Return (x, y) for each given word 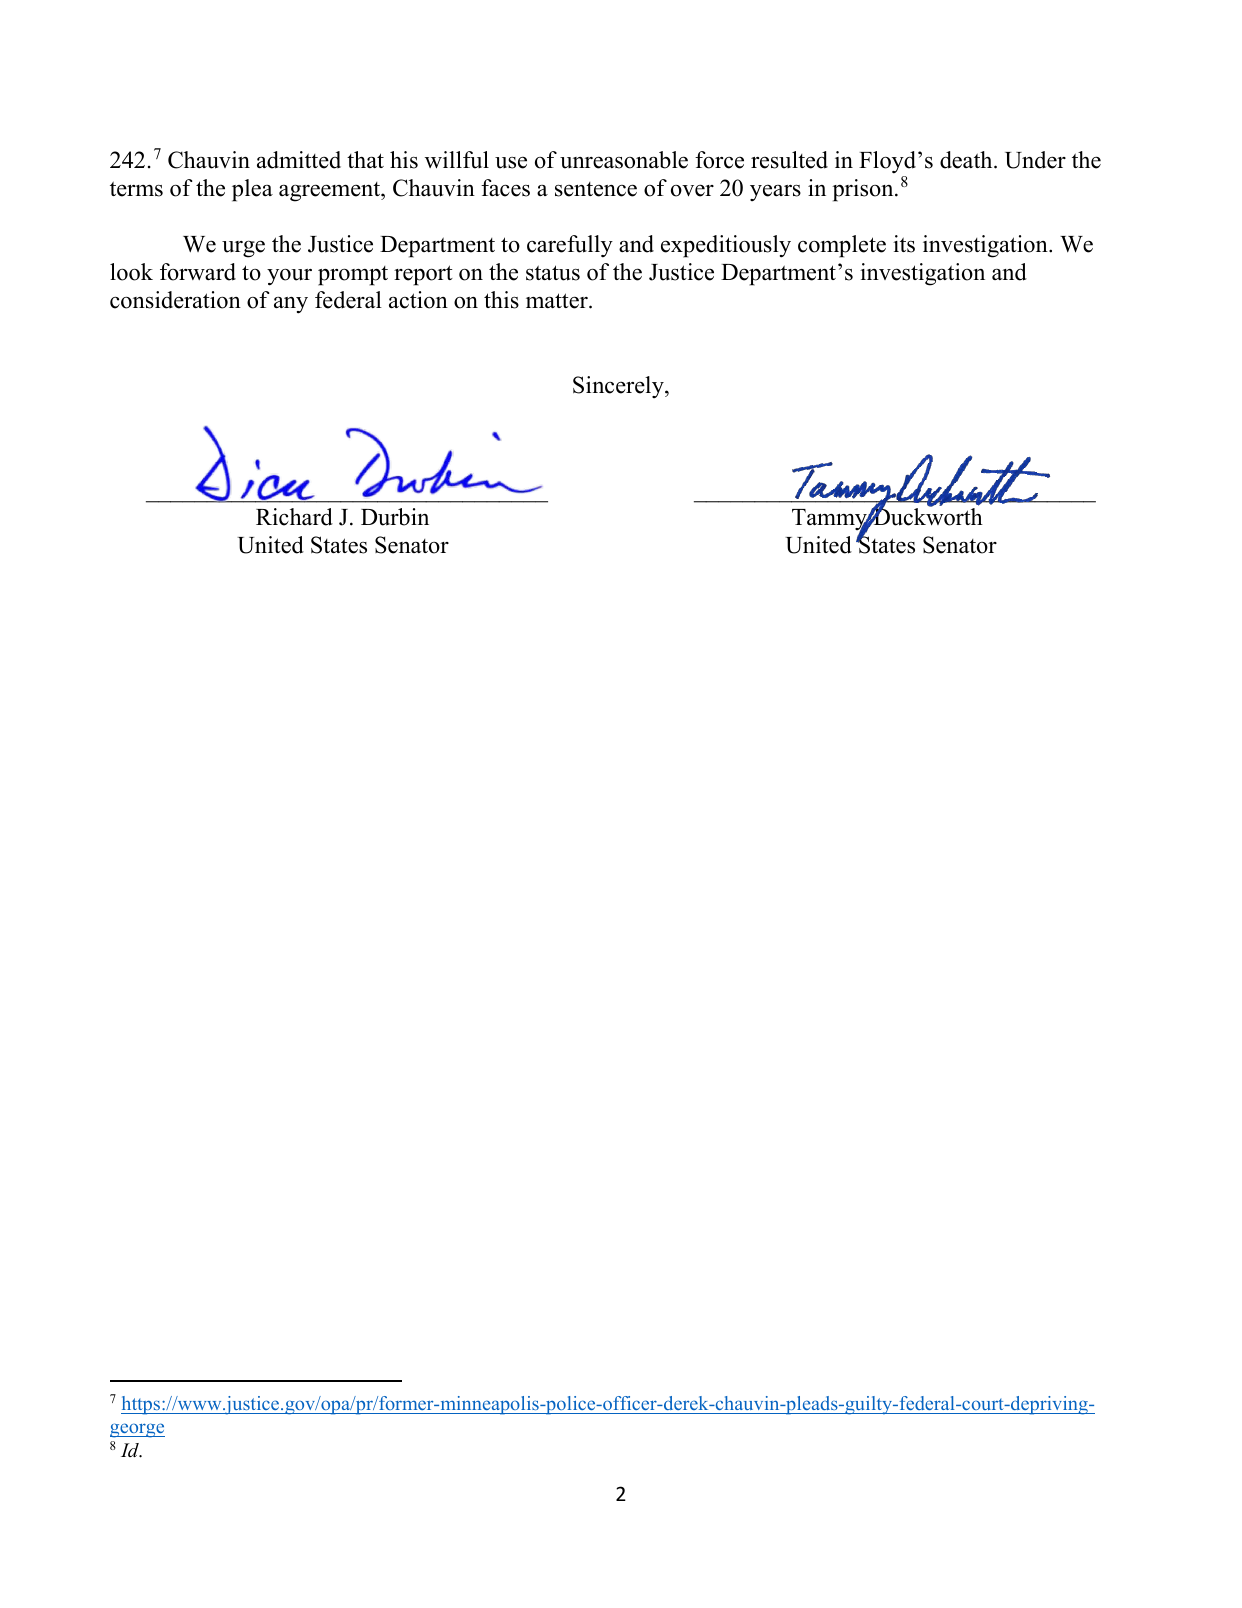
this (501, 300)
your (289, 277)
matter (558, 301)
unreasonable (624, 160)
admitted (299, 160)
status (553, 273)
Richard (294, 517)
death (967, 160)
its (904, 244)
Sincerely (619, 387)
